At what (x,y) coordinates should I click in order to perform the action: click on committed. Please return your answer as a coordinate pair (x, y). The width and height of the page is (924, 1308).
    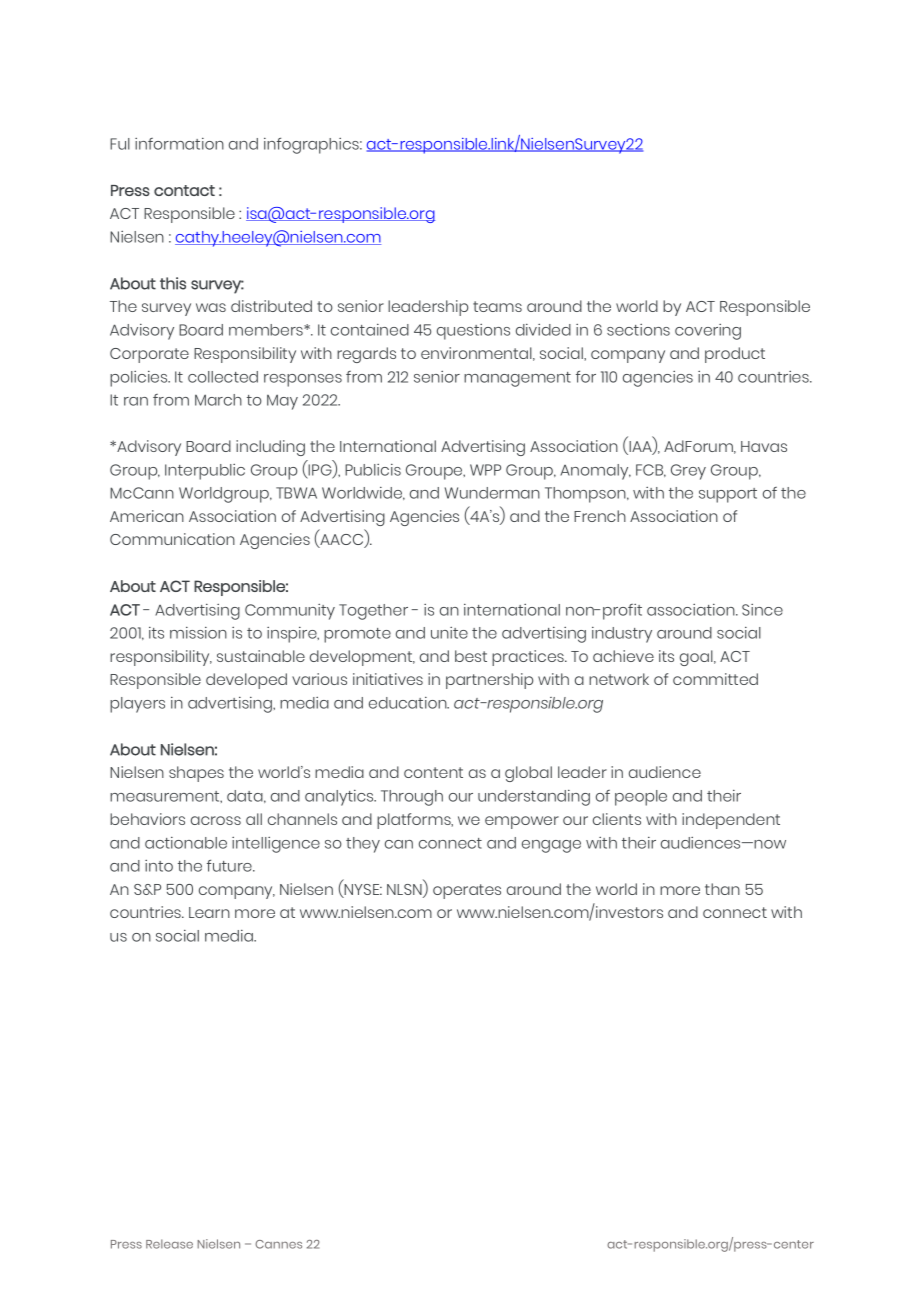
    Looking at the image, I should click on (715, 679).
